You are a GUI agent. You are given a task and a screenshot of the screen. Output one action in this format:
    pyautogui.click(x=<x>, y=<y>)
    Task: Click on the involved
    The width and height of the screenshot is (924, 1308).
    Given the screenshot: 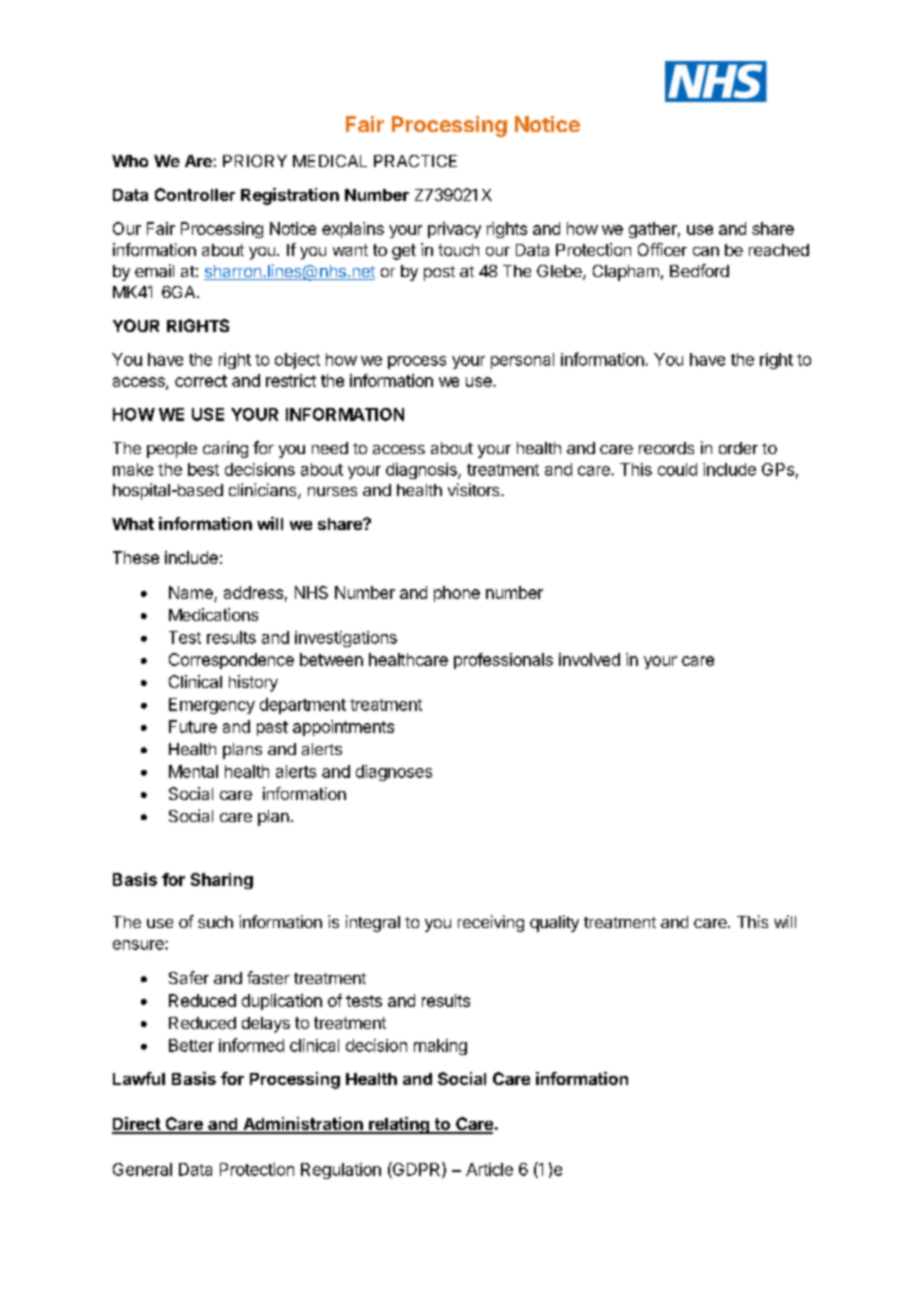 What is the action you would take?
    pyautogui.click(x=589, y=659)
